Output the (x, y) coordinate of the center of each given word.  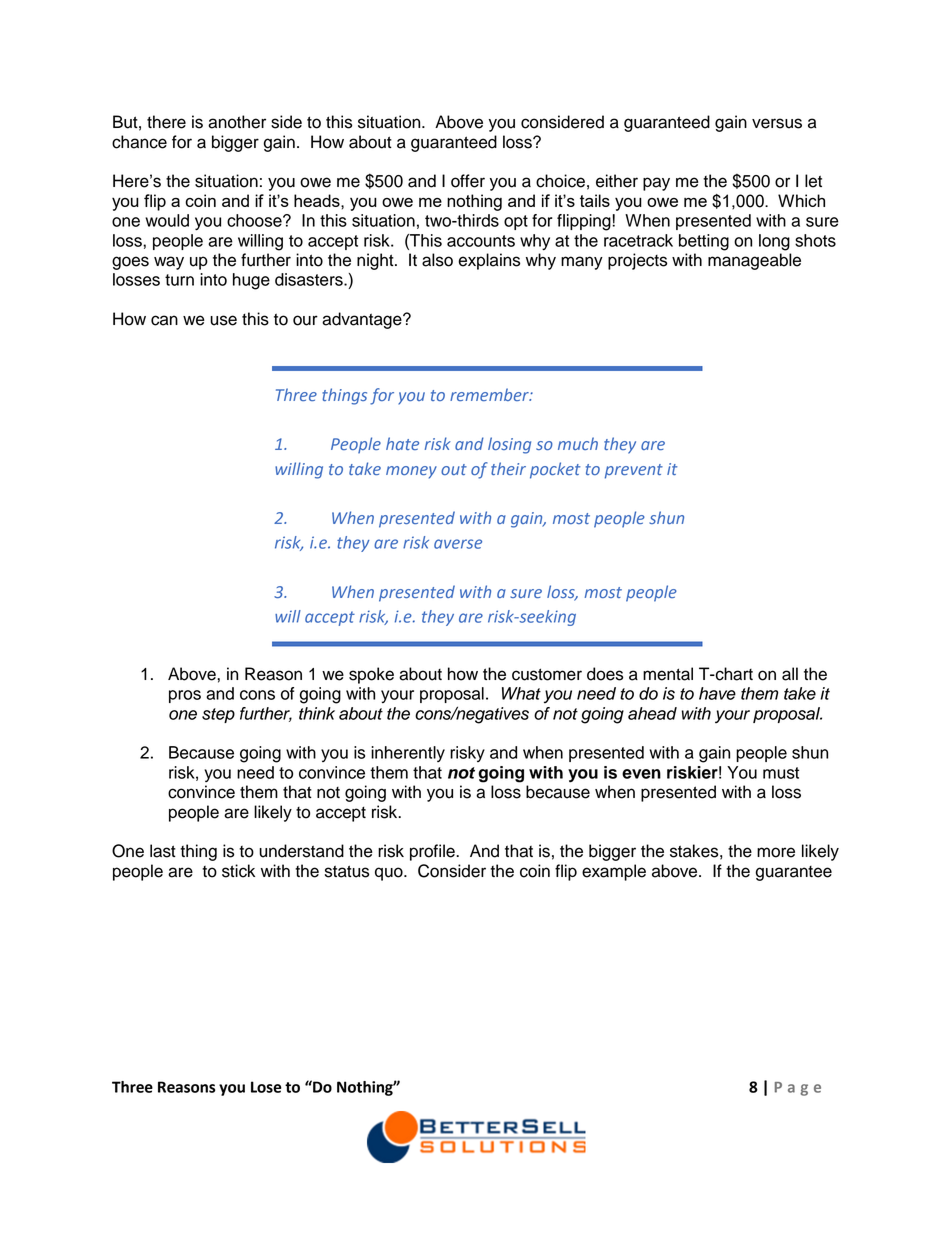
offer (468, 181)
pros (185, 696)
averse (458, 544)
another (237, 122)
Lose (266, 1087)
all (790, 674)
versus (777, 123)
